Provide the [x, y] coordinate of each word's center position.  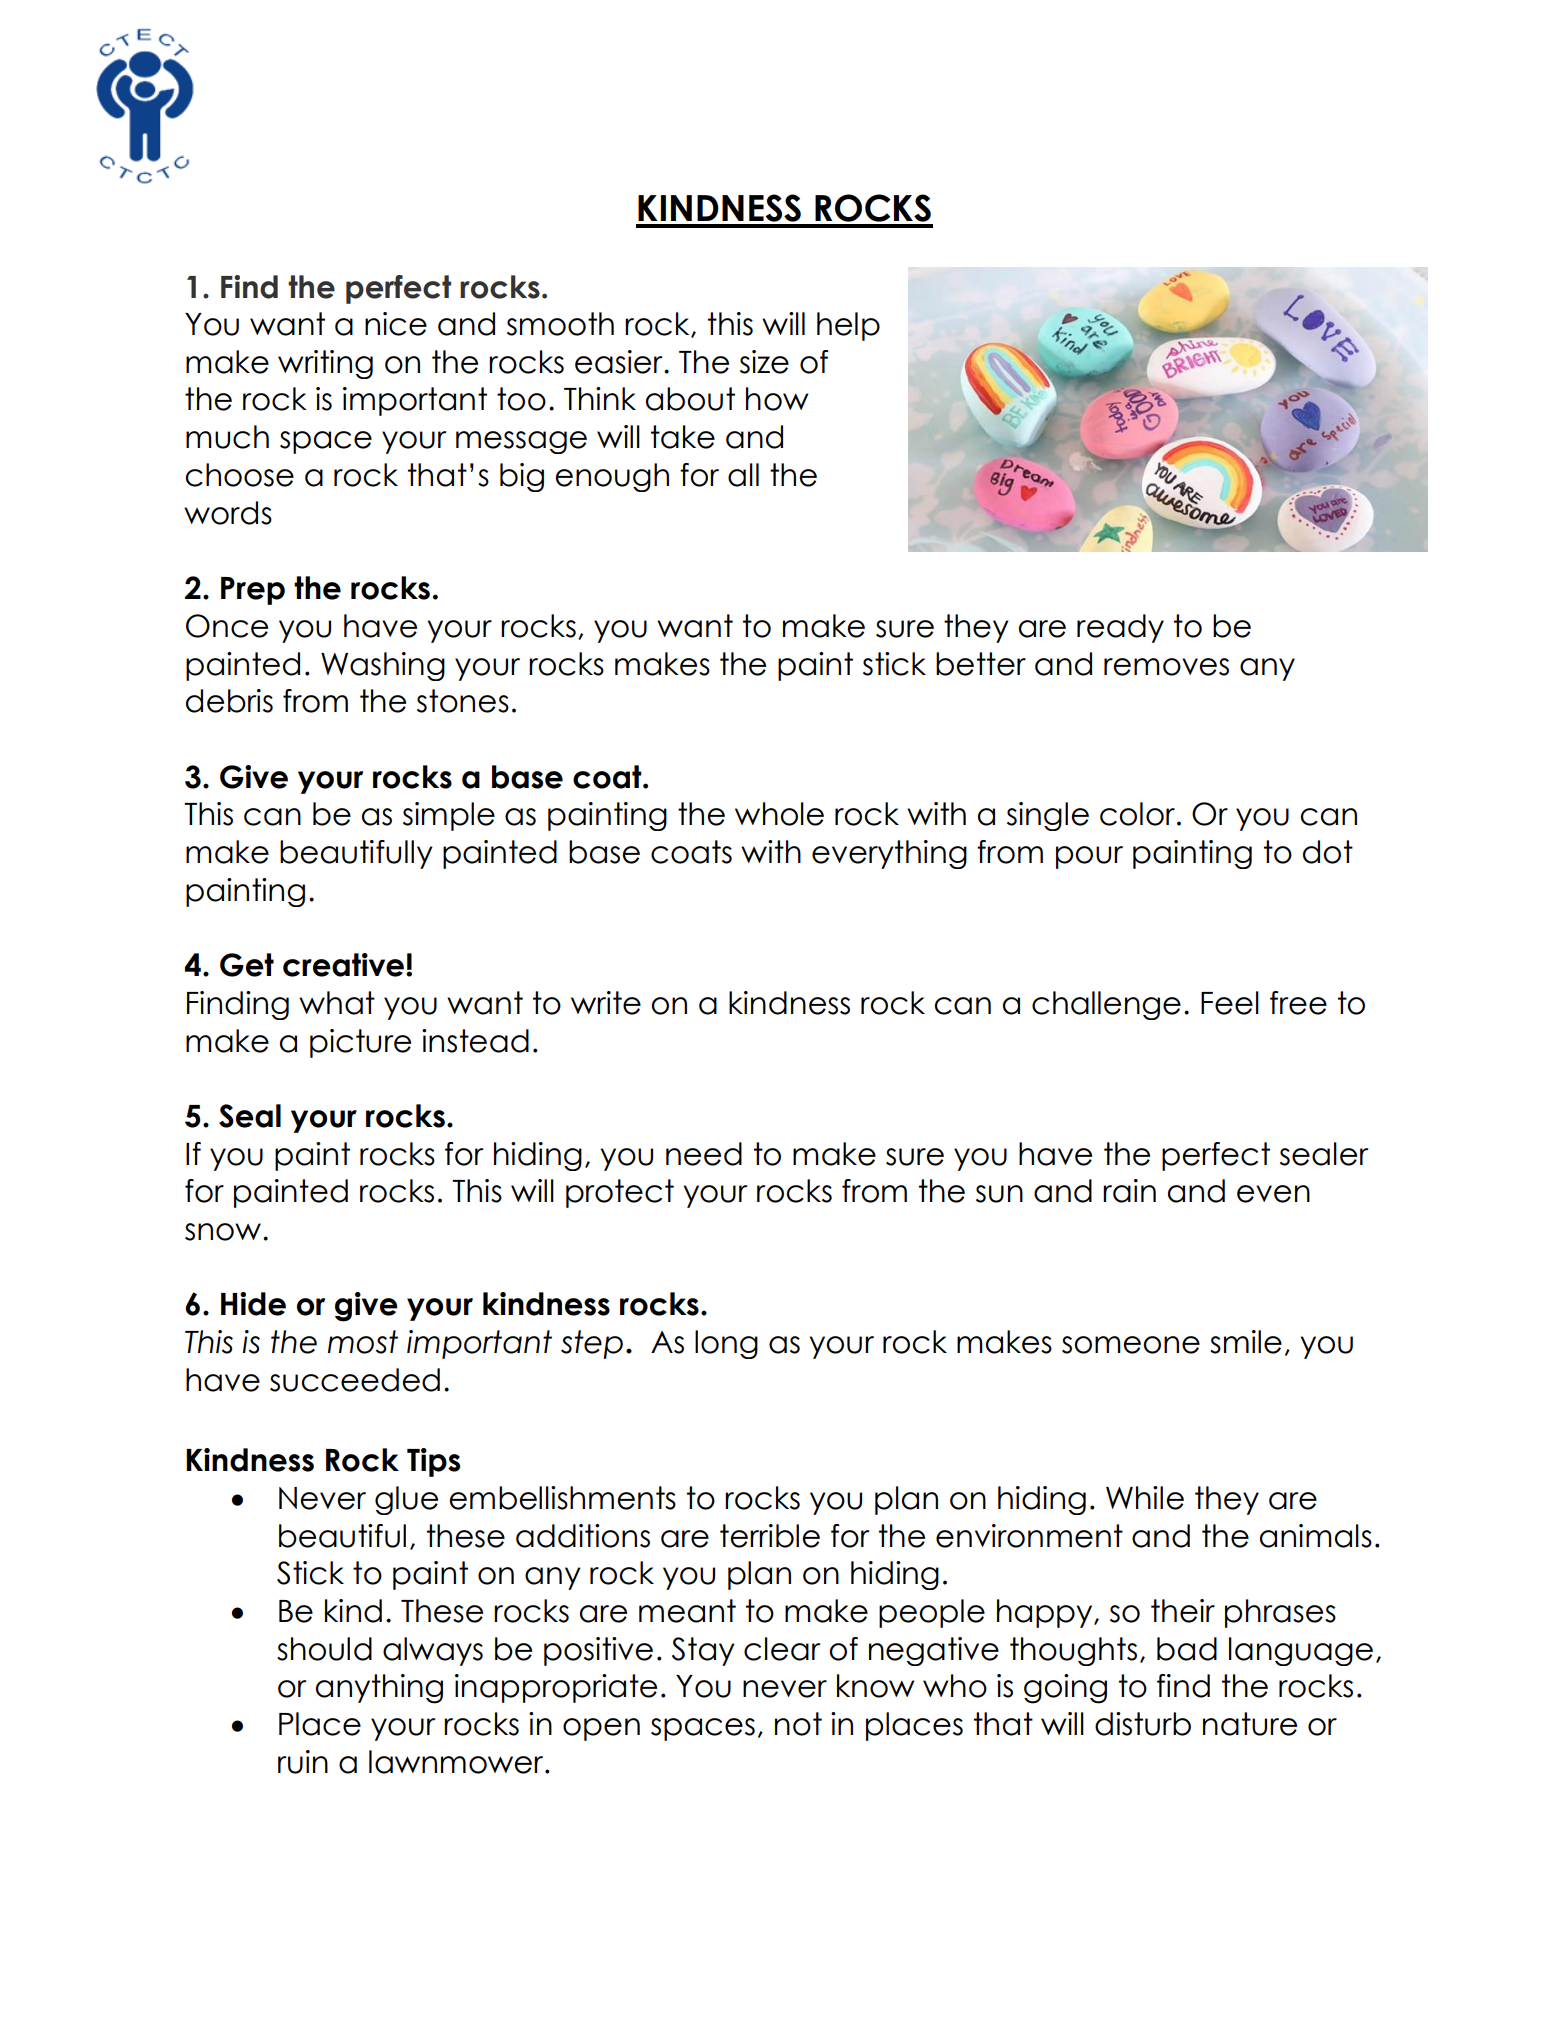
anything [379, 1689]
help [848, 326]
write [606, 1003]
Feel [1230, 1003]
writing [325, 364]
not [798, 1724]
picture [360, 1043]
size [764, 362]
